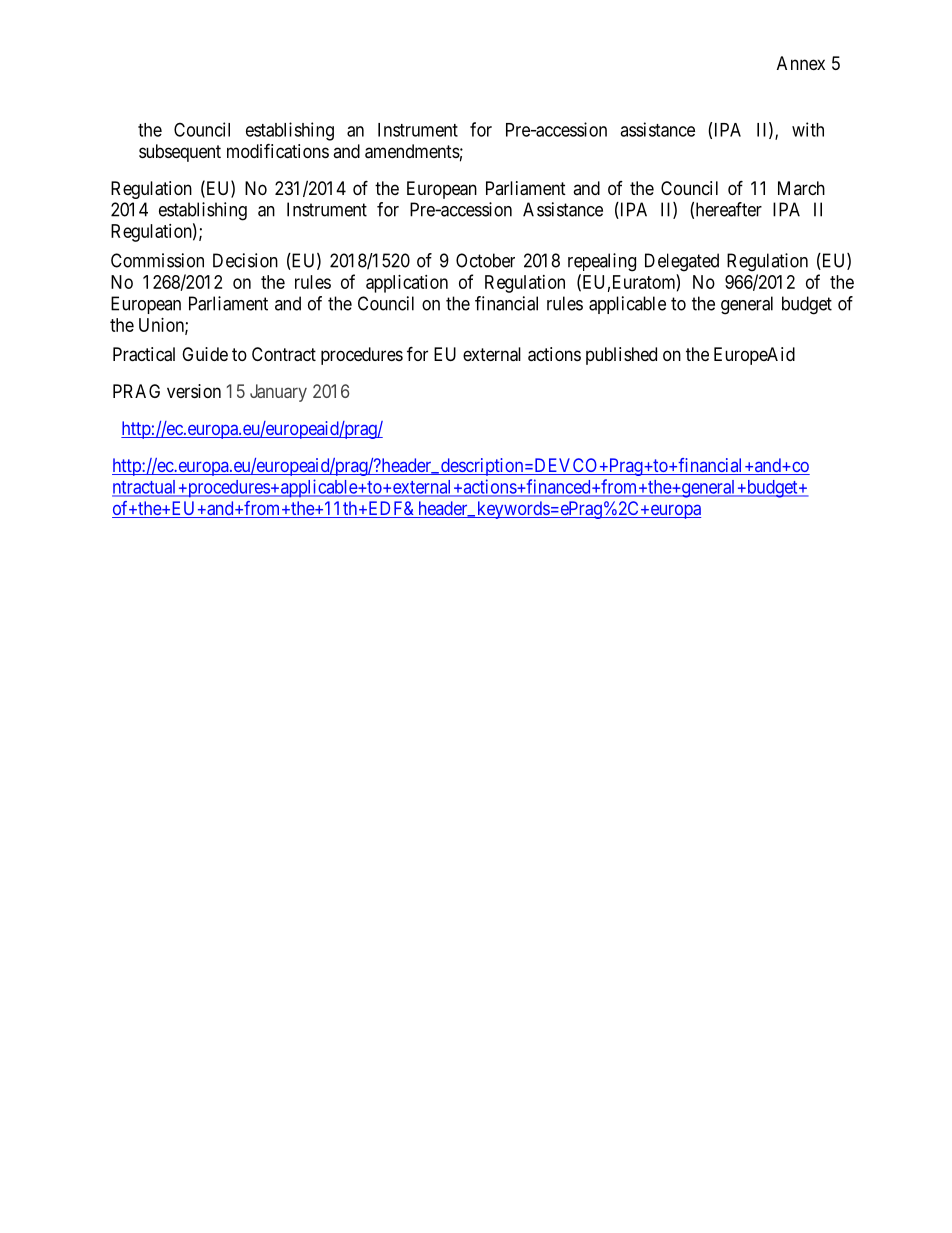  What do you see at coordinates (245, 260) in the screenshot?
I see `Decision` at bounding box center [245, 260].
